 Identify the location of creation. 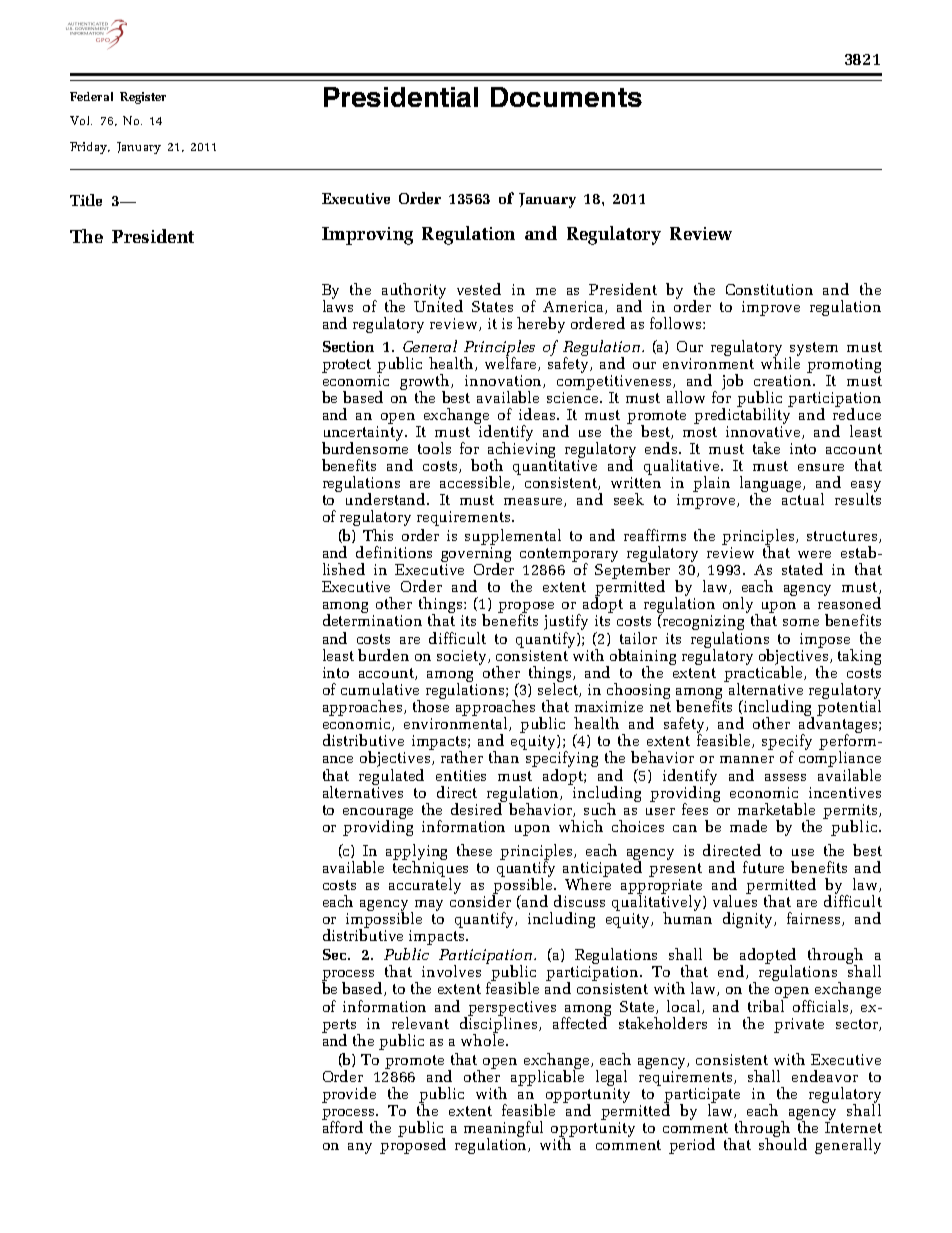
(784, 380).
